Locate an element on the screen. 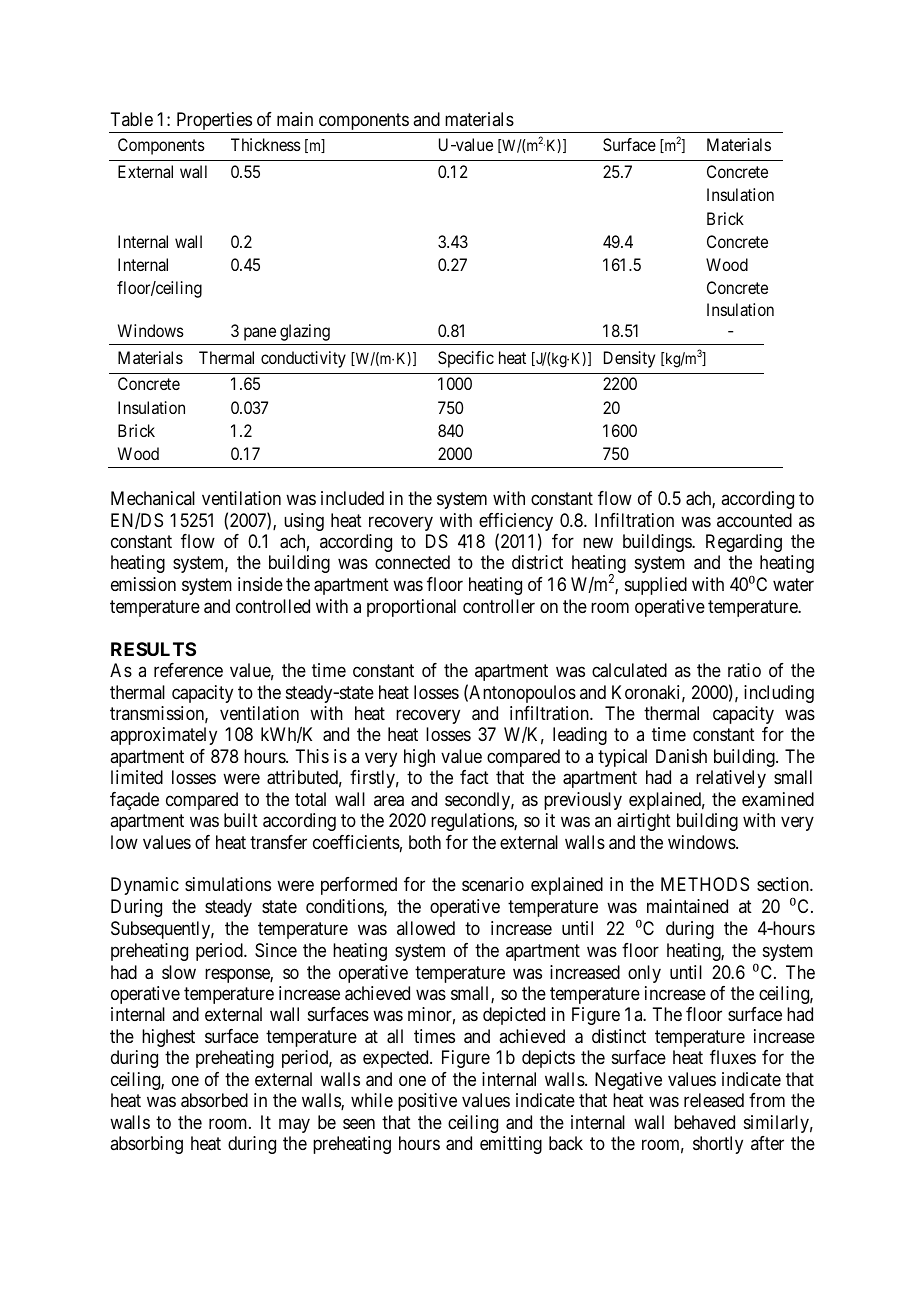  Mechanical is located at coordinates (153, 498).
